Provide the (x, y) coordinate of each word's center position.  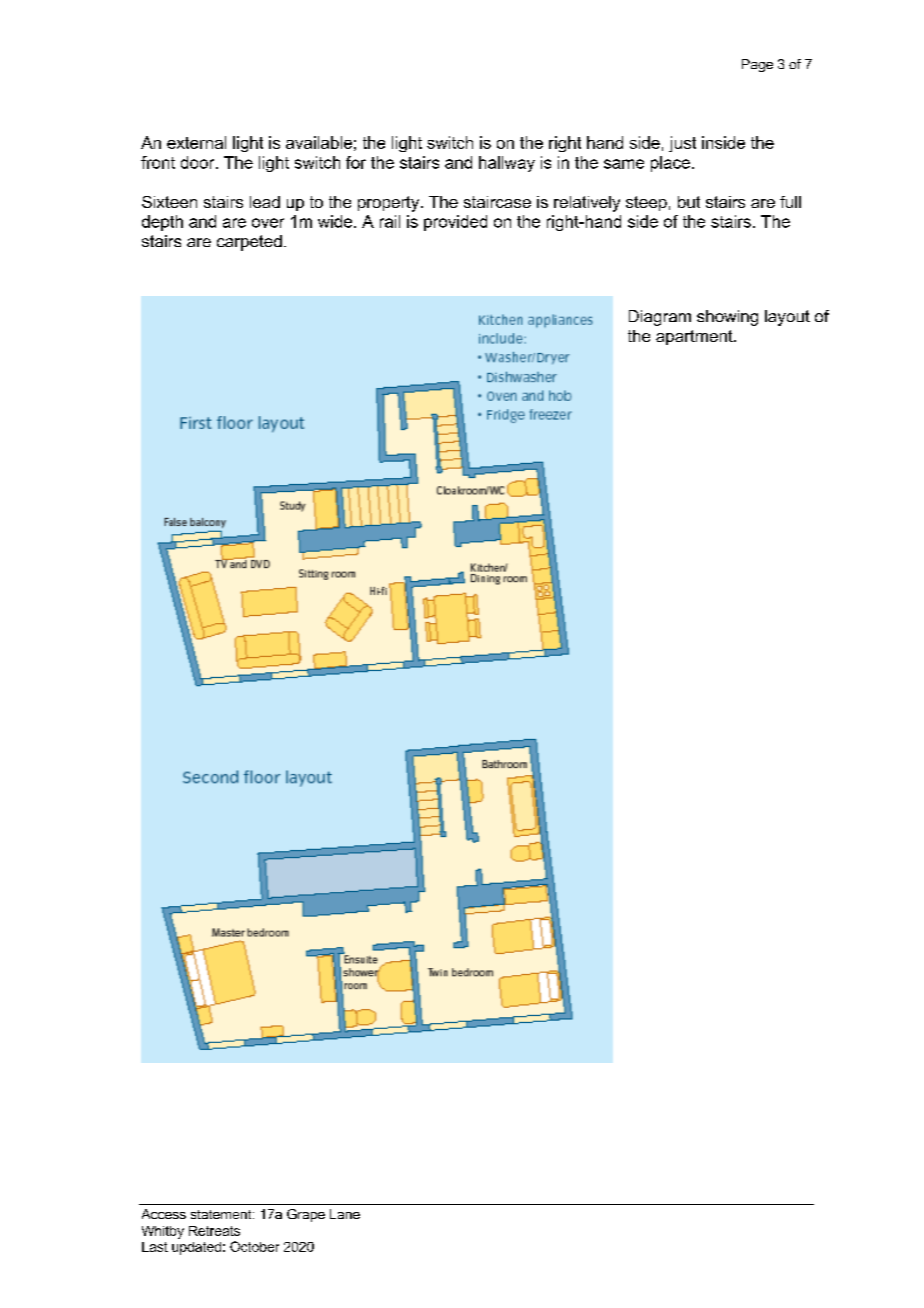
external (196, 142)
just (682, 144)
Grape (306, 1215)
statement (222, 1214)
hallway (507, 164)
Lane (345, 1214)
